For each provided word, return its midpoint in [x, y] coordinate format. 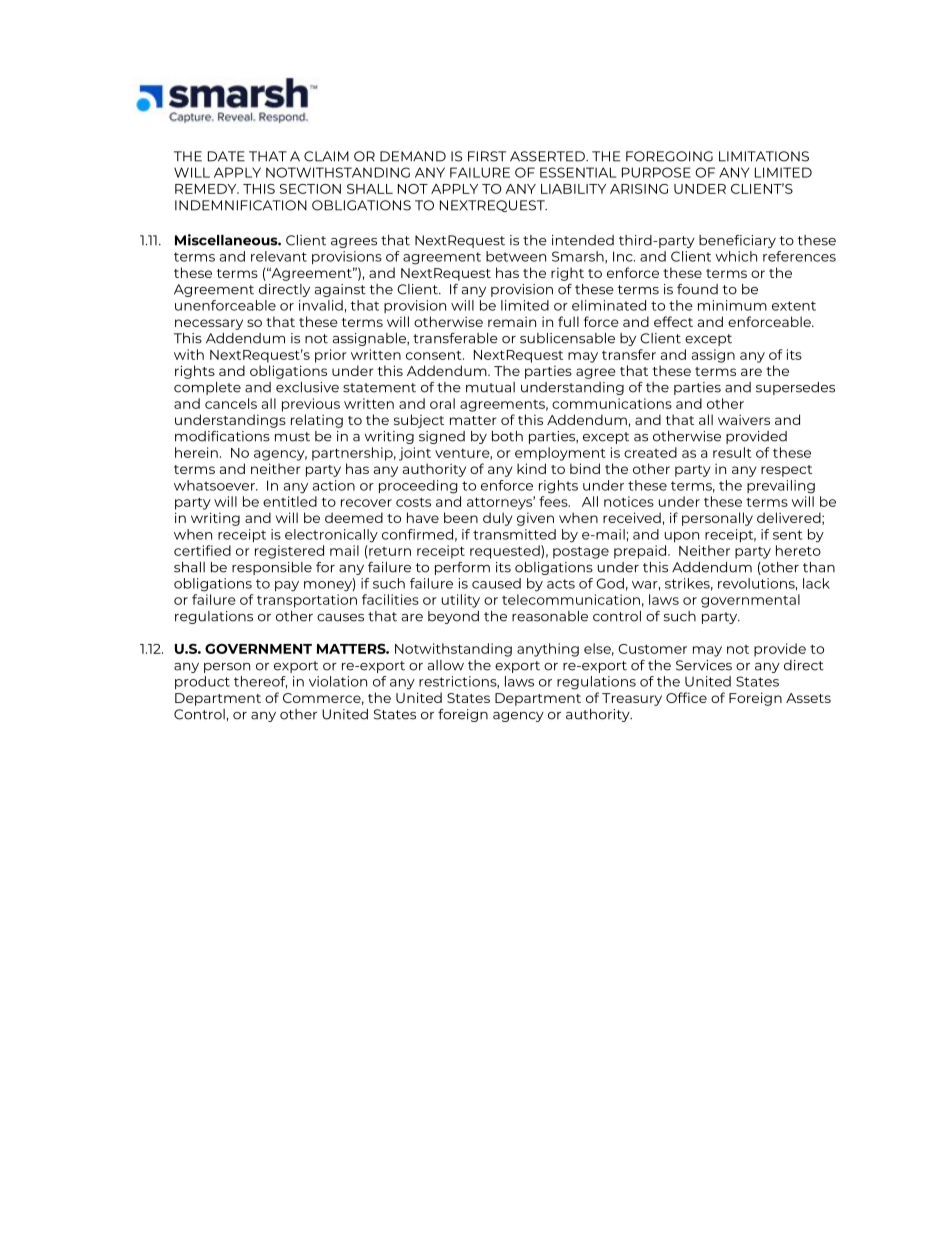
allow [446, 665]
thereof [260, 682]
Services [704, 665]
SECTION [310, 189]
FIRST [487, 156]
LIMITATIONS [764, 156]
